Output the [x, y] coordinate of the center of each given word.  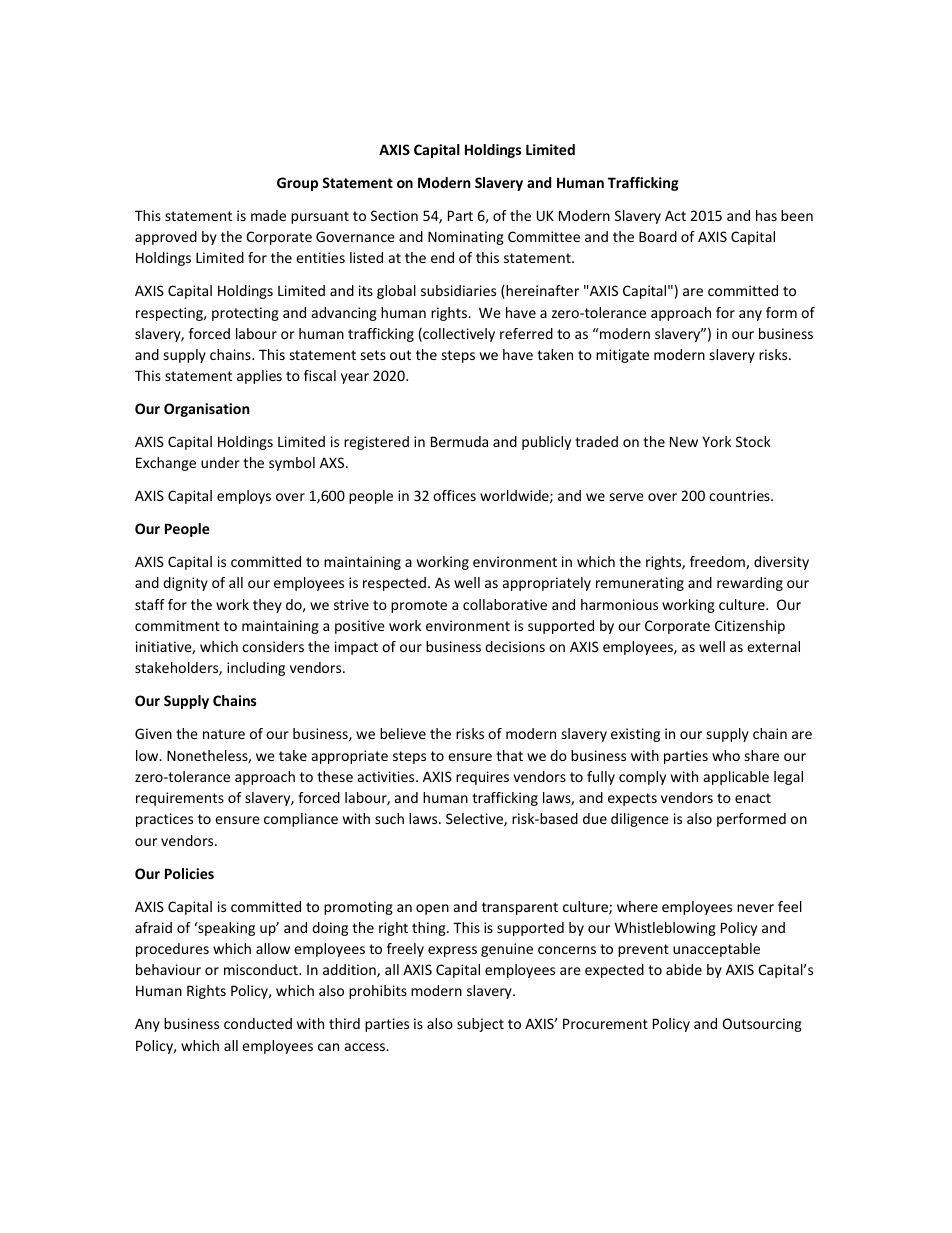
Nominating [466, 238]
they [267, 606]
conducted [258, 1023]
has [766, 215]
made [268, 215]
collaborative [505, 604]
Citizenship [750, 627]
